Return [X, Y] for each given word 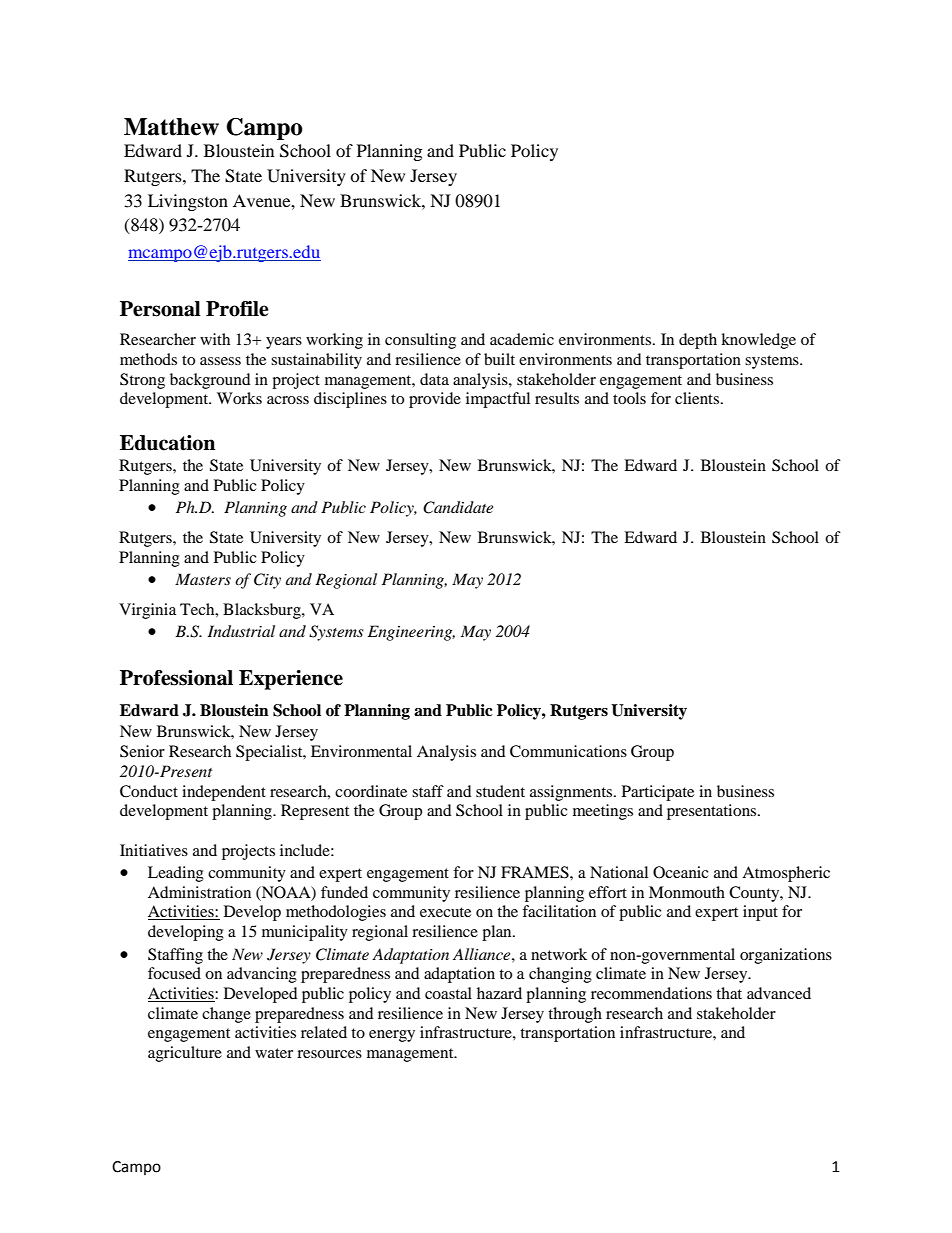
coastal [448, 993]
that [729, 993]
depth [698, 341]
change [226, 1015]
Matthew [171, 127]
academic [522, 339]
